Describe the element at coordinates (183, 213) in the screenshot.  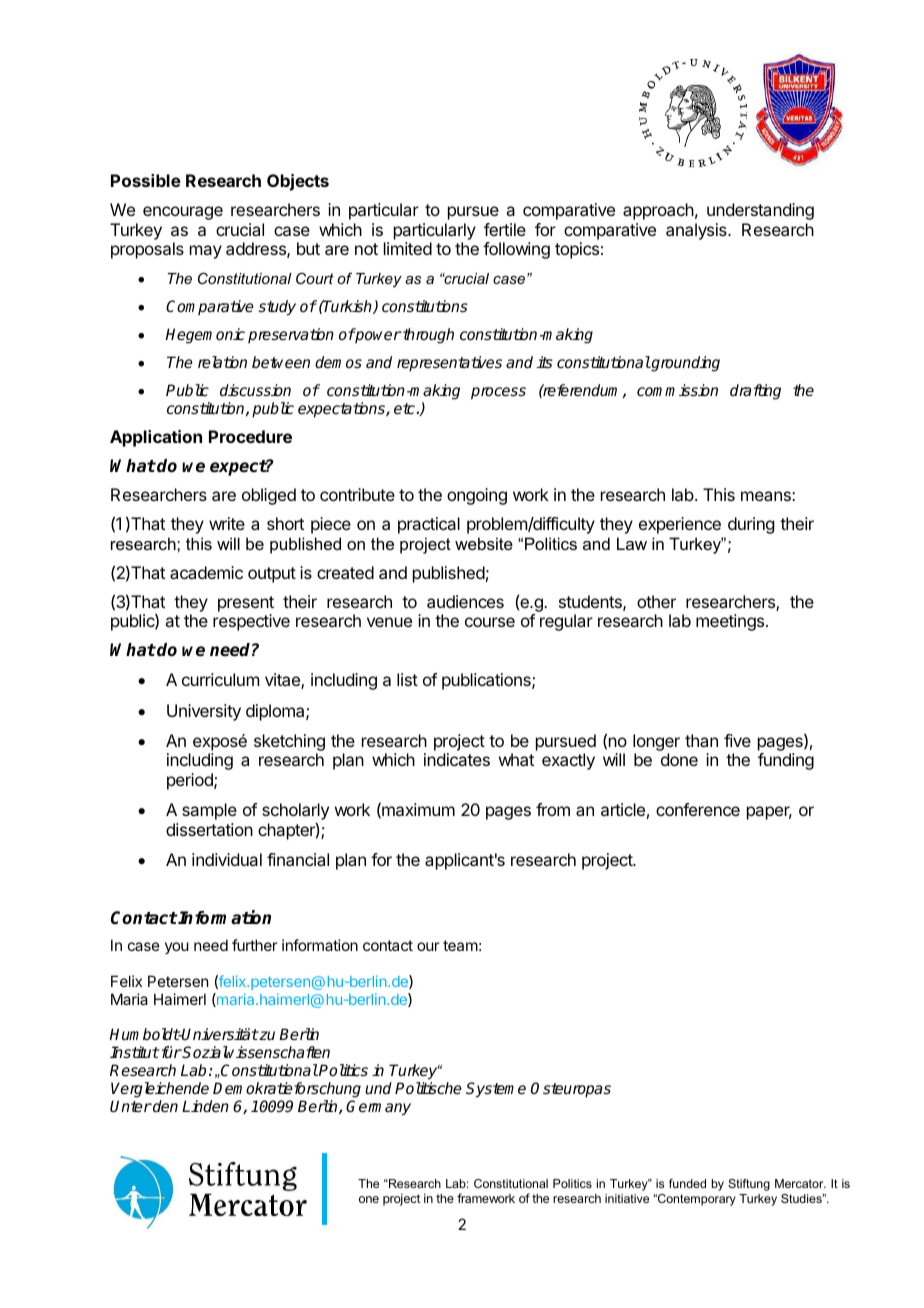
I see `encourage` at that location.
